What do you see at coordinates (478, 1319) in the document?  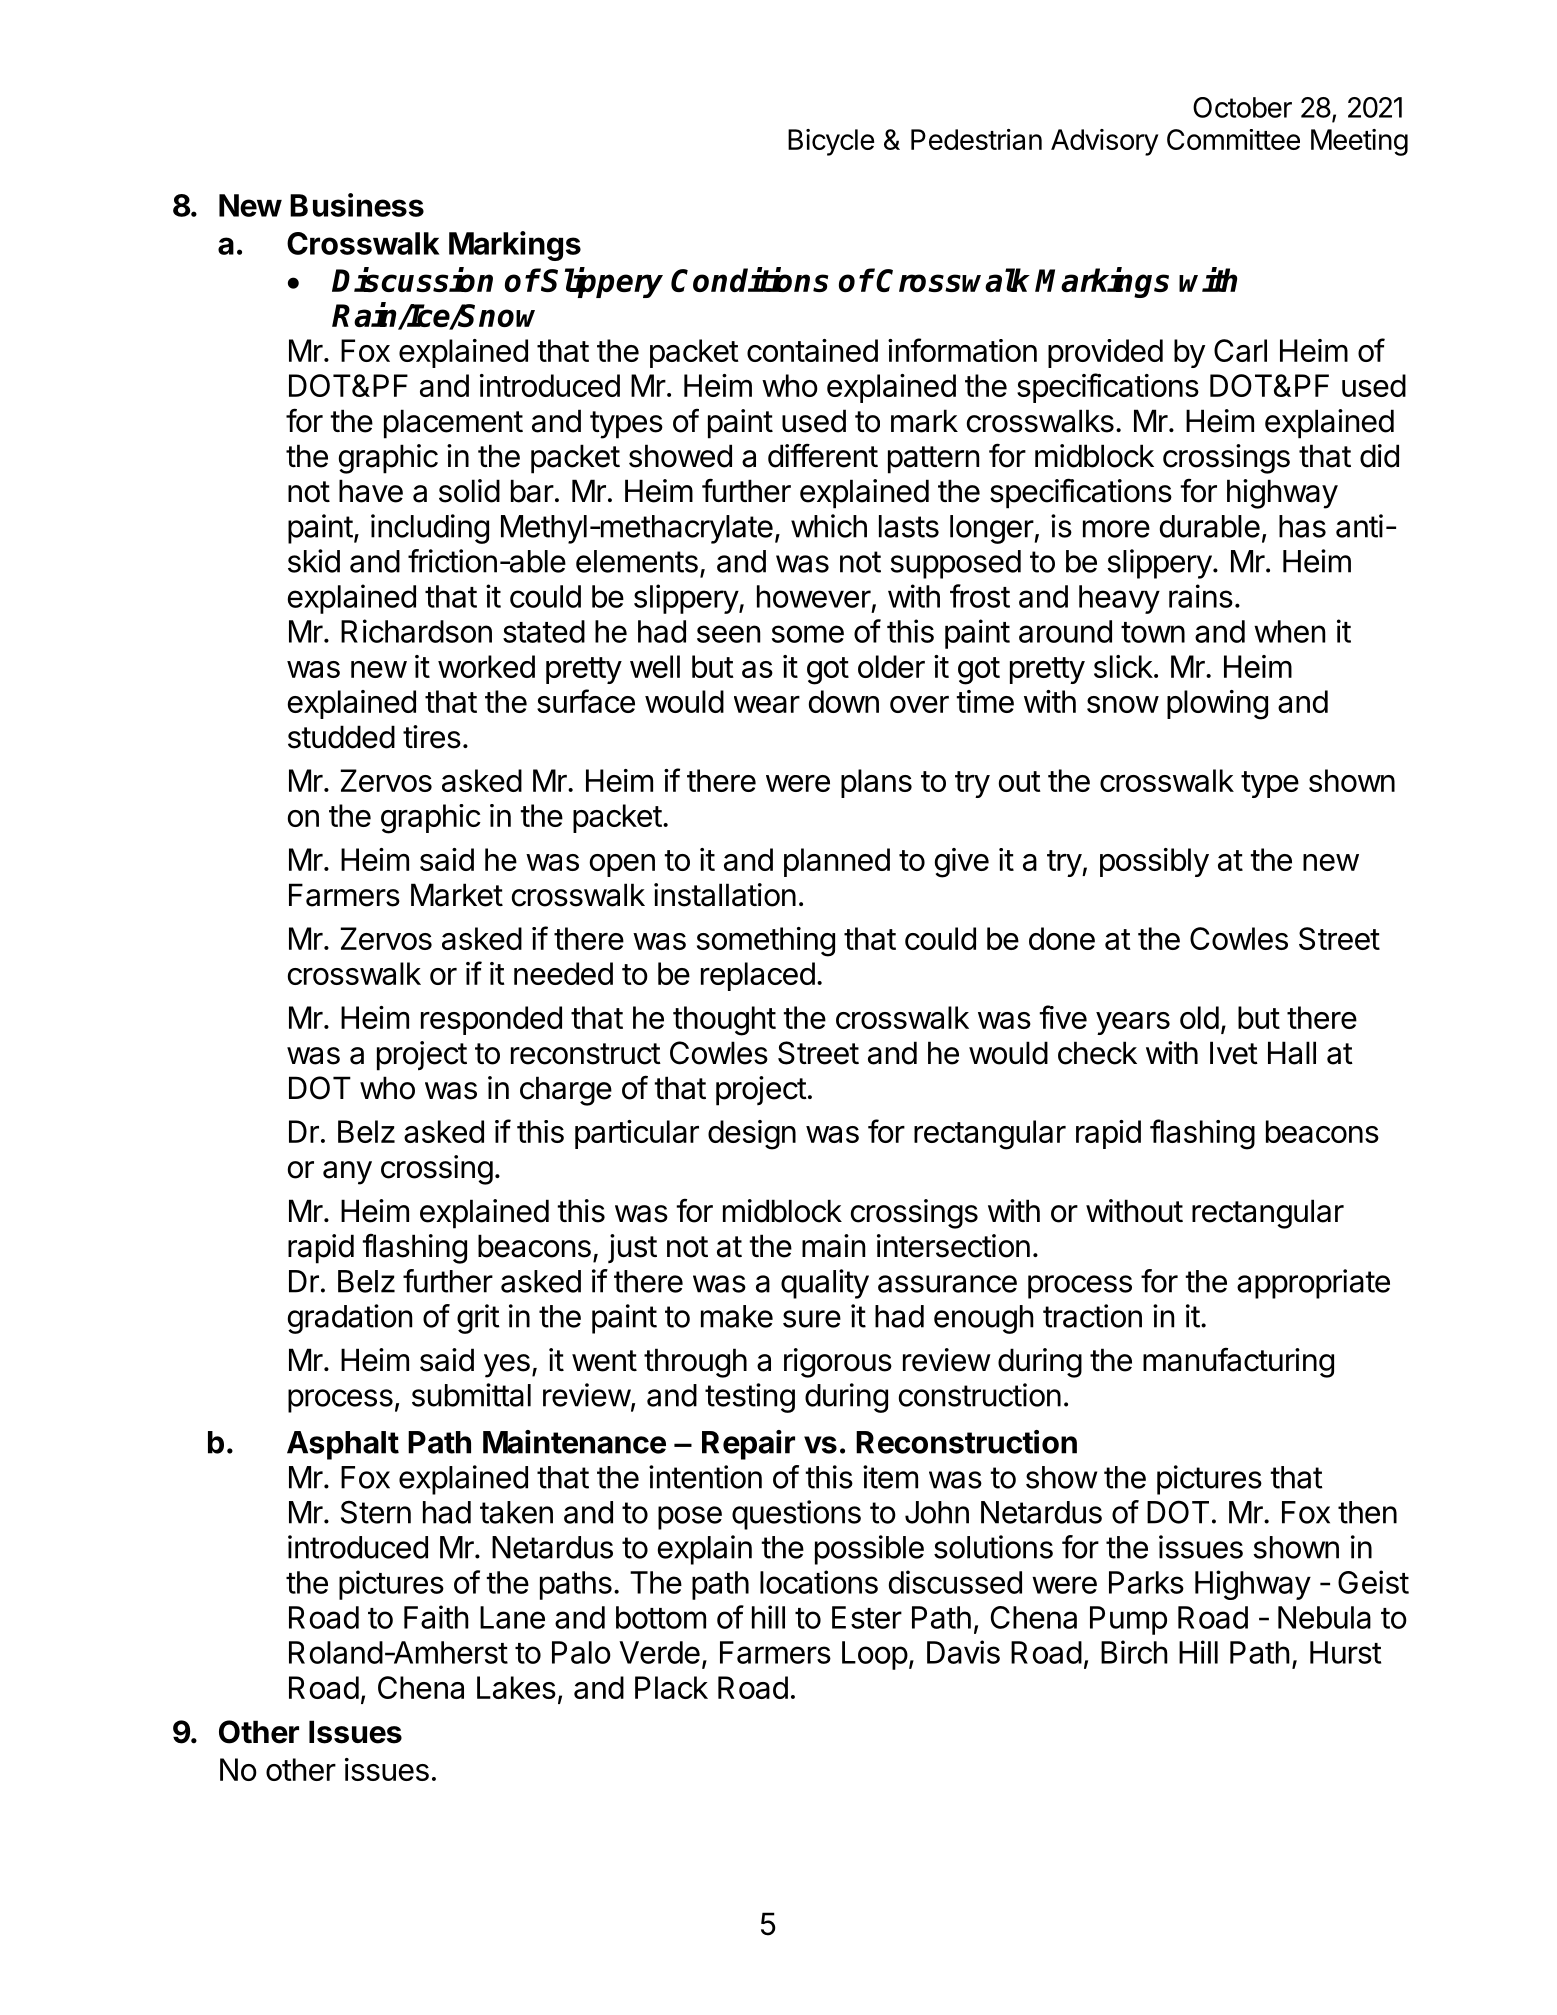 I see `grit` at bounding box center [478, 1319].
